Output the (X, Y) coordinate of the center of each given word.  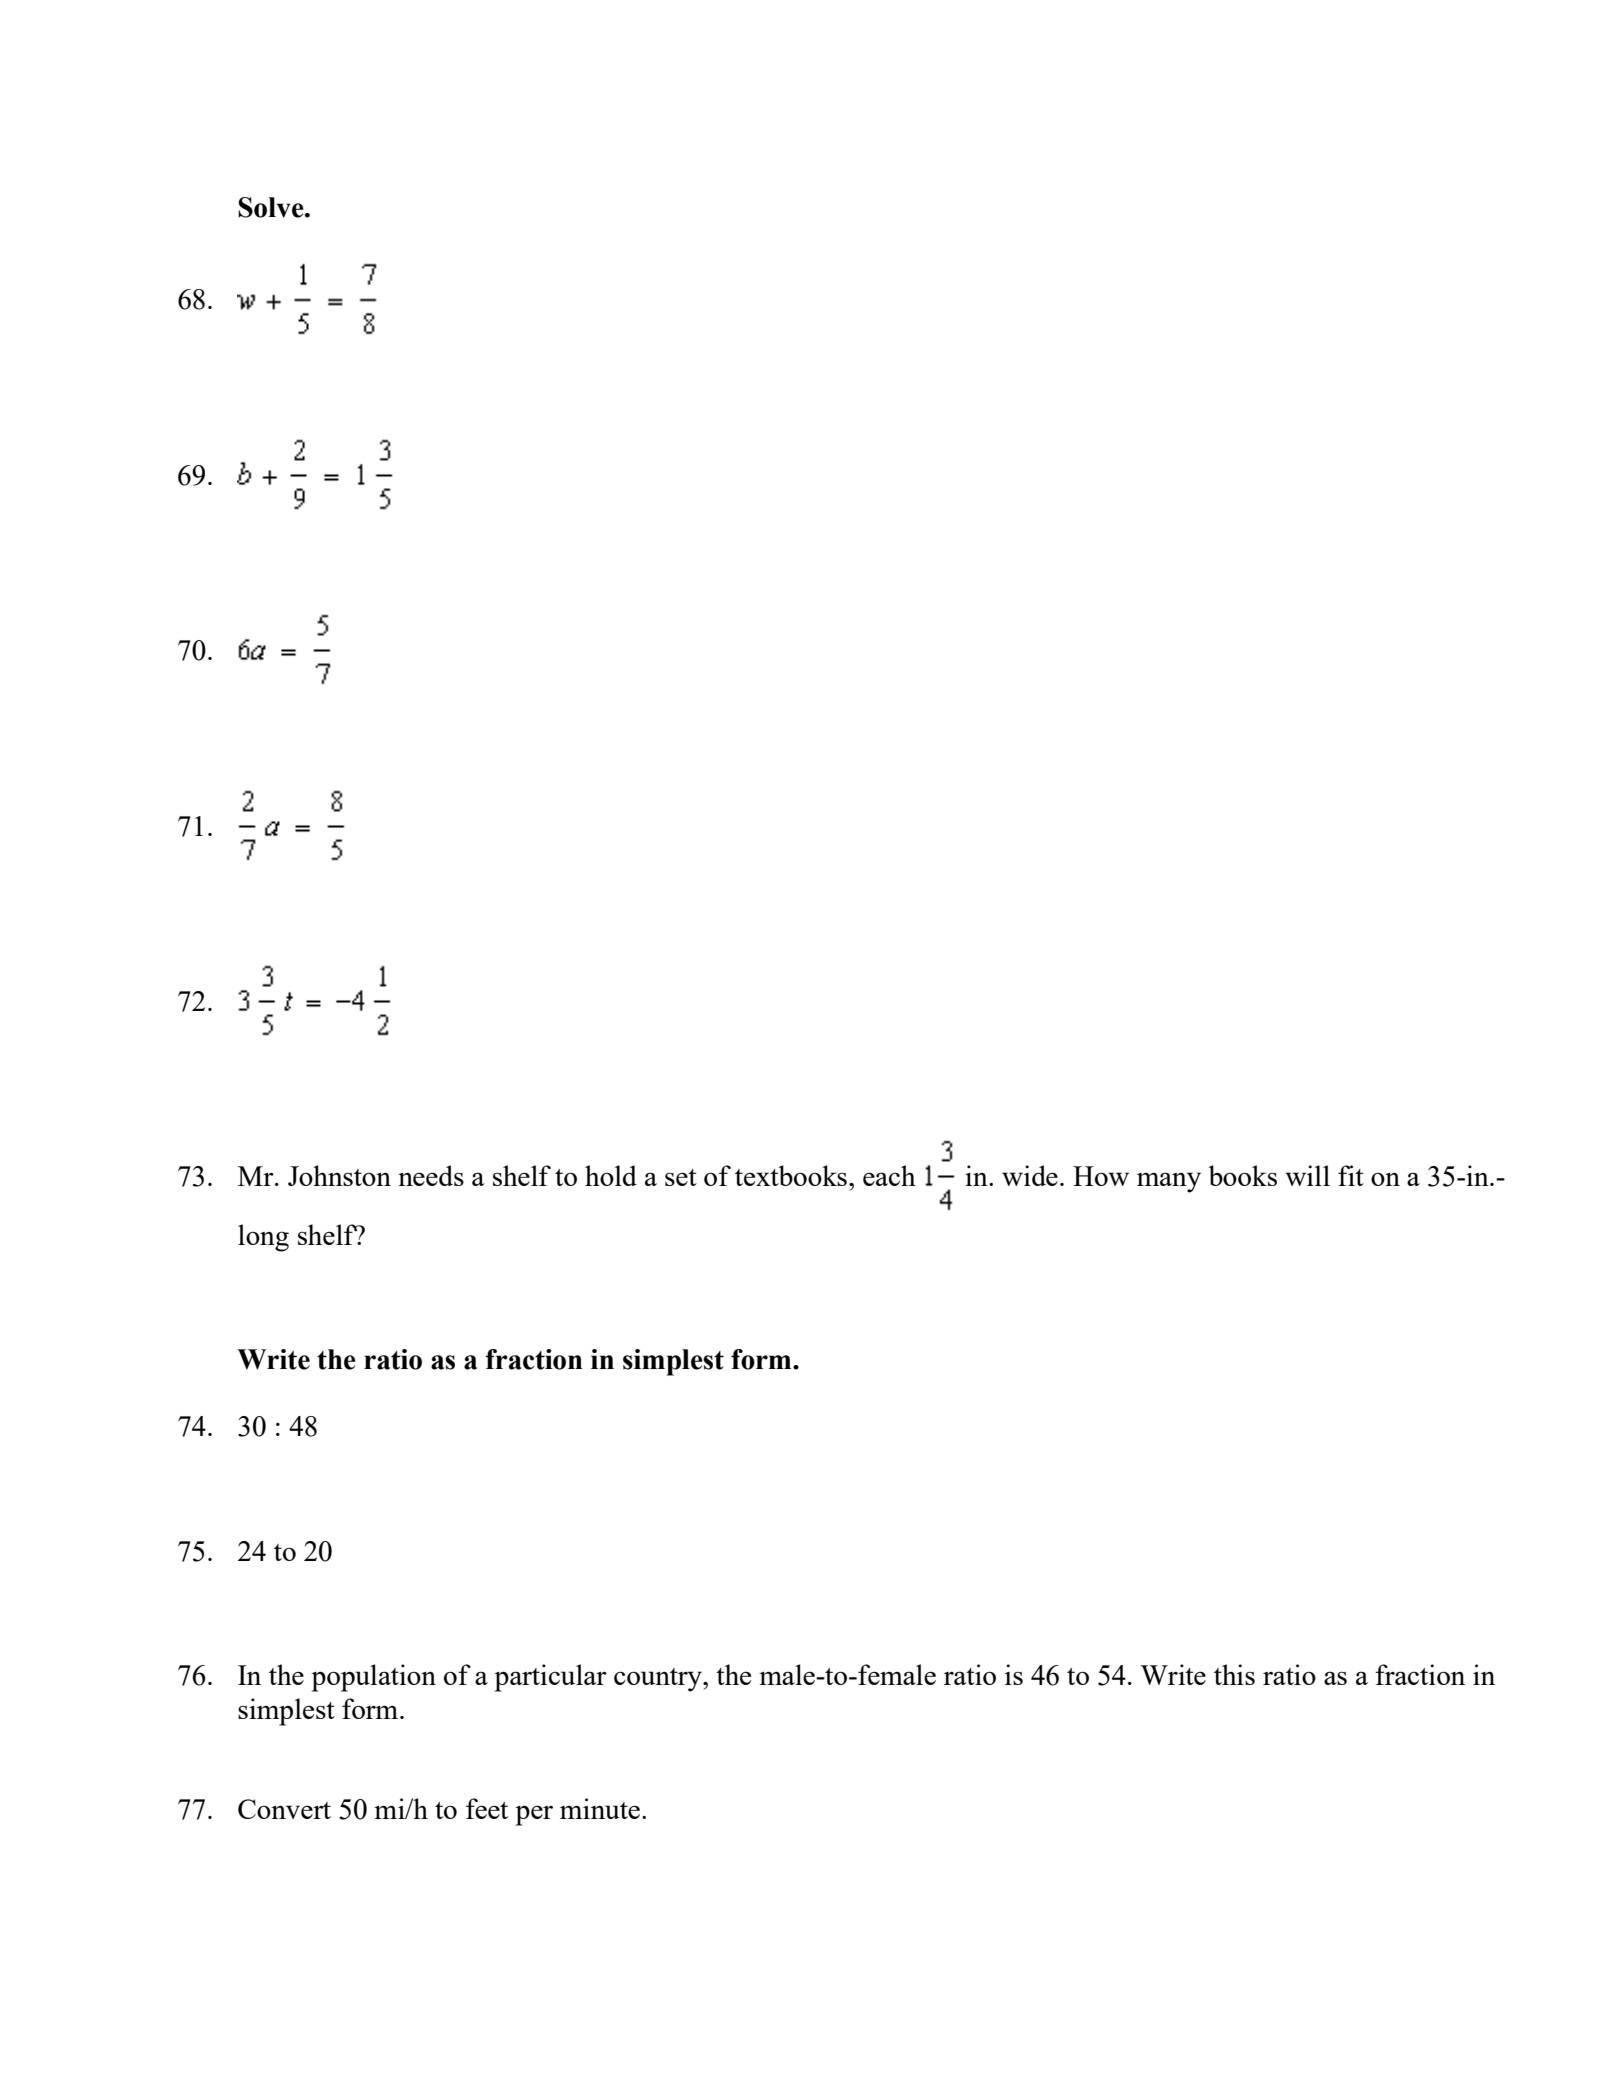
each (889, 1175)
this (1234, 1674)
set (681, 1177)
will (1307, 1175)
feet (487, 1808)
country (659, 1680)
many (1169, 1182)
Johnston (339, 1175)
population (373, 1678)
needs (431, 1175)
